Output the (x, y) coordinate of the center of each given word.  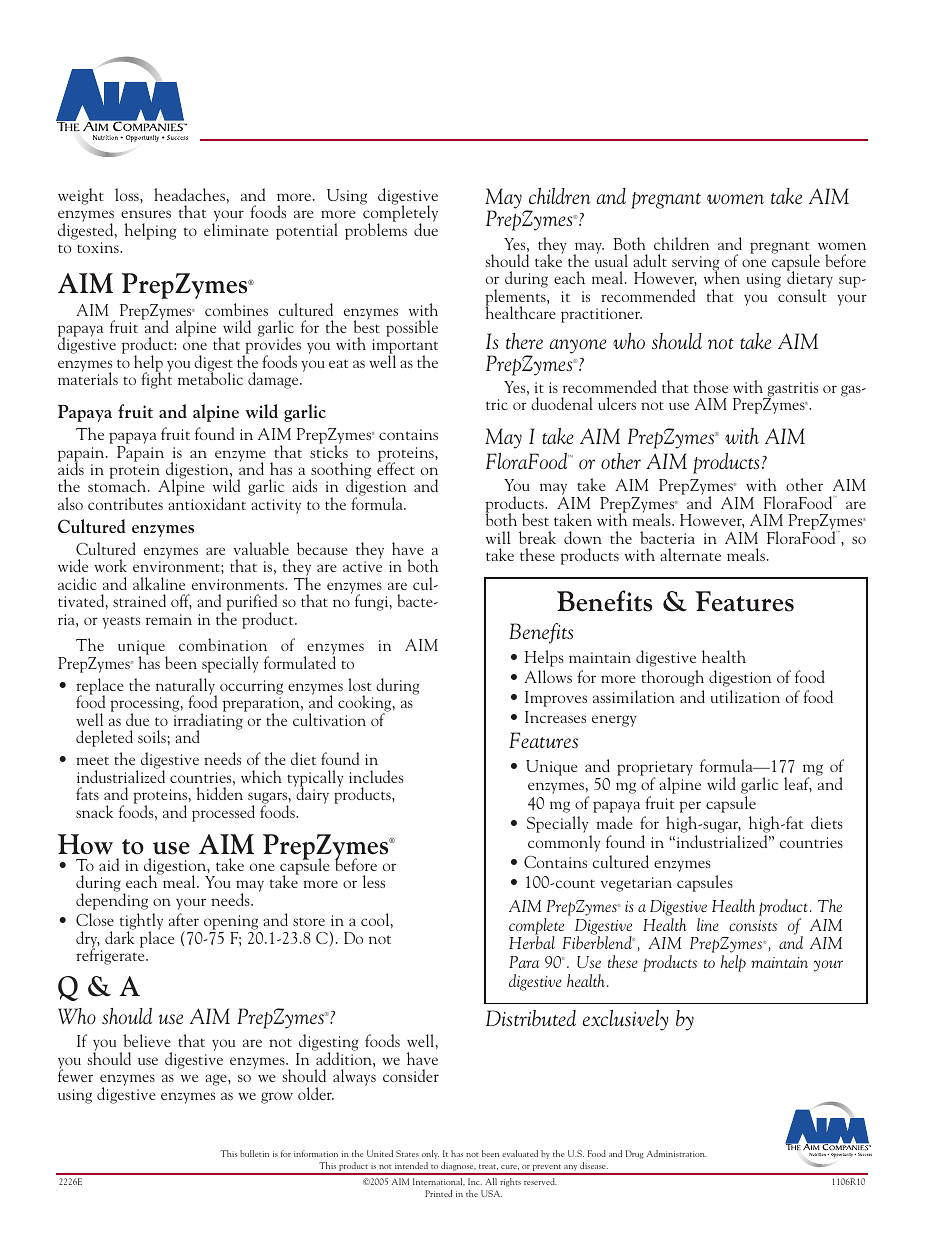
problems (376, 230)
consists (753, 925)
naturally (186, 687)
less (374, 881)
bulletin (254, 1153)
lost (360, 684)
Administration (677, 1153)
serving (695, 264)
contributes (125, 503)
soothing (340, 471)
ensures (146, 214)
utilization (745, 696)
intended (411, 1165)
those (710, 386)
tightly (141, 923)
